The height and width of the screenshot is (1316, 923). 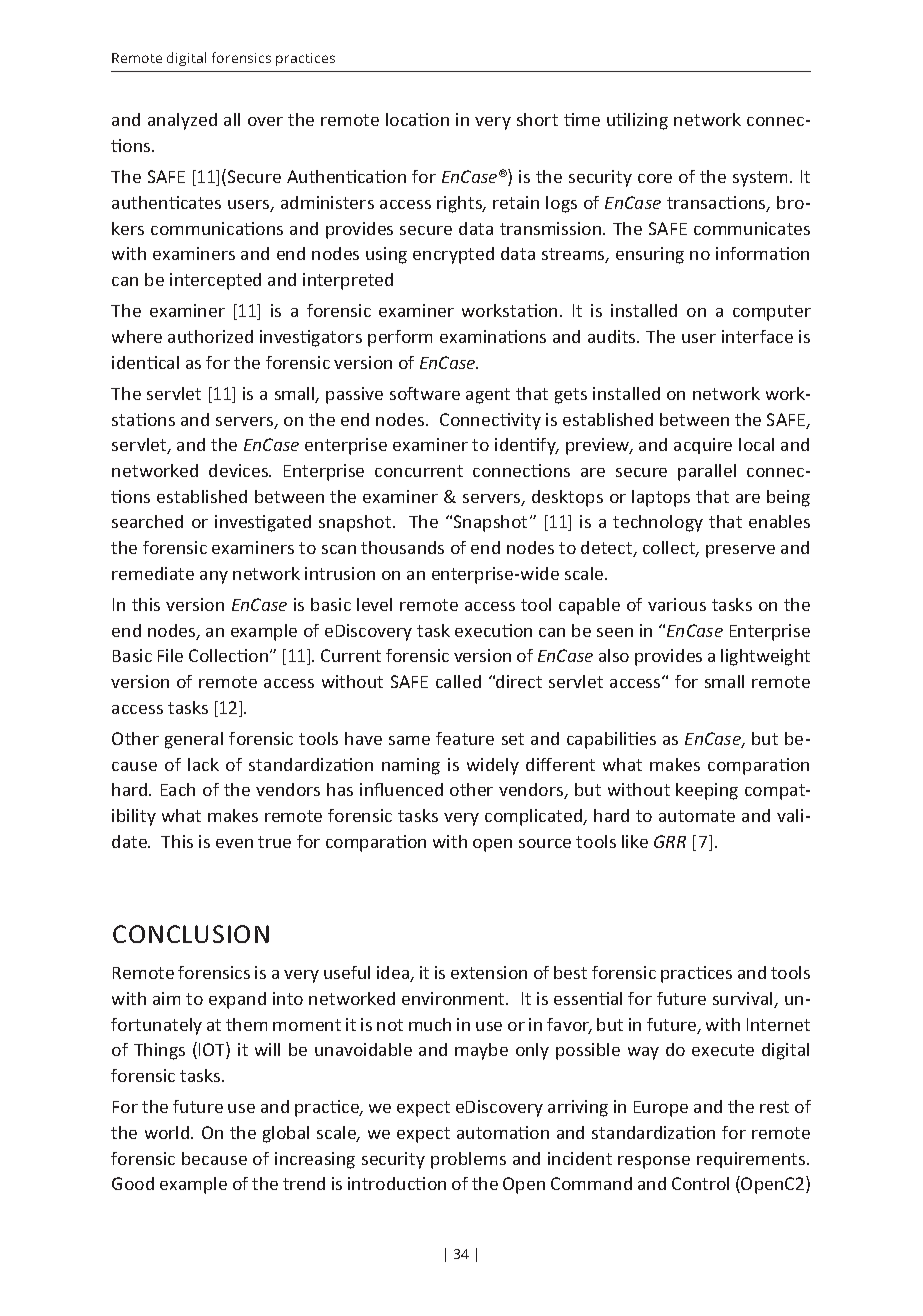 What do you see at coordinates (401, 789) in the screenshot?
I see `influenced` at bounding box center [401, 789].
